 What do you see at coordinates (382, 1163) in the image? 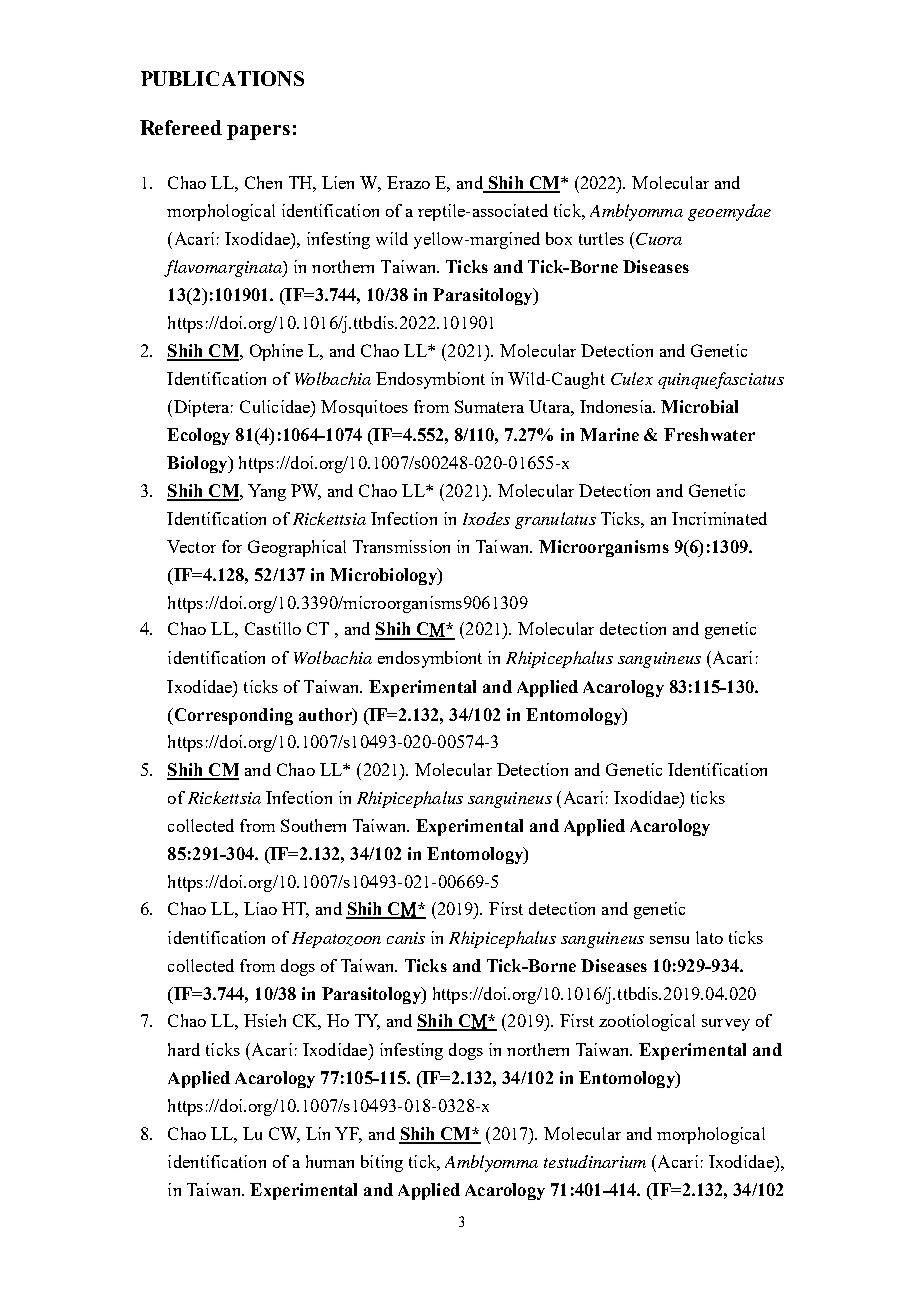
I see `biting` at bounding box center [382, 1163].
